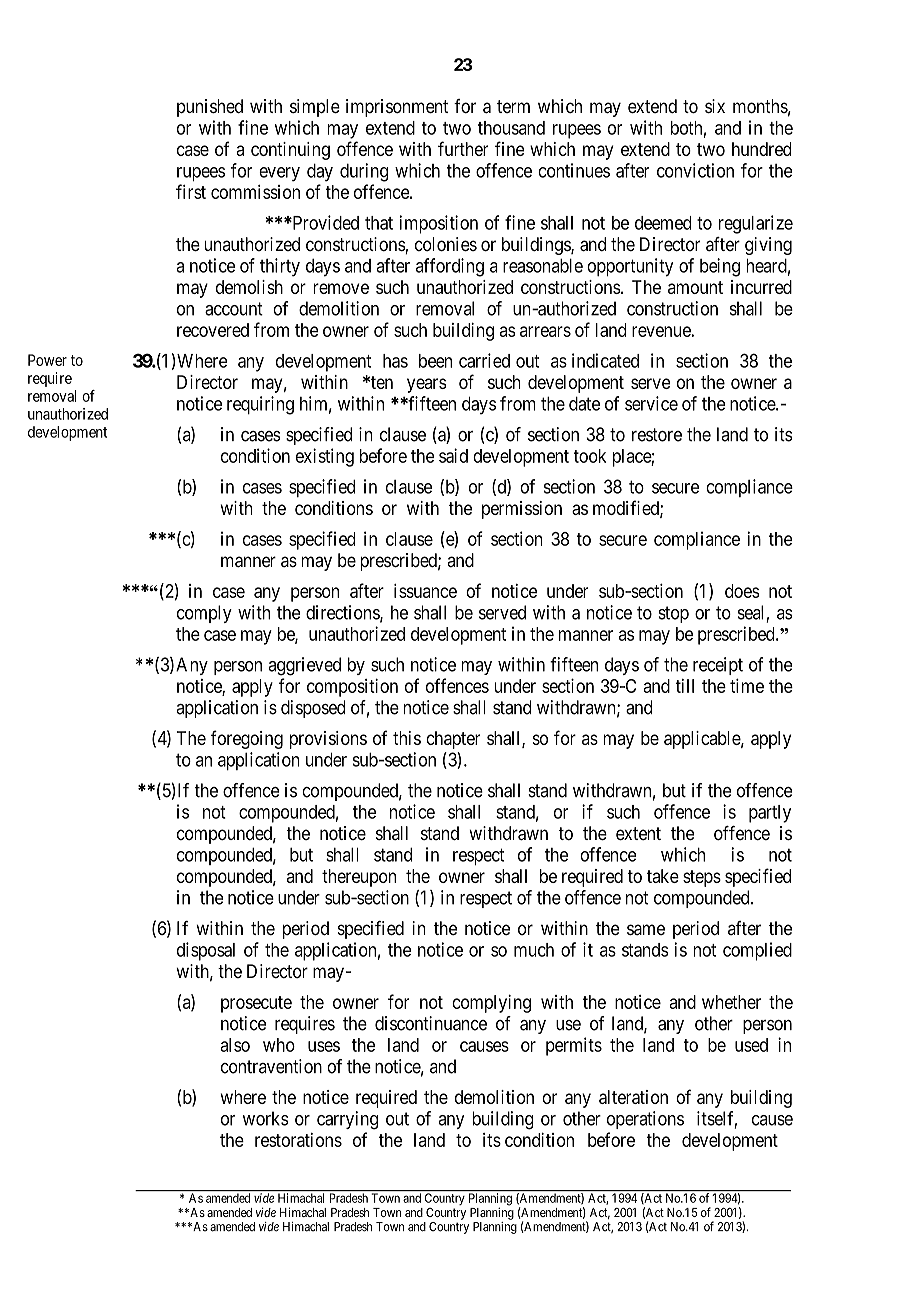 Image resolution: width=924 pixels, height=1308 pixels. Describe the element at coordinates (260, 405) in the screenshot. I see `requiring` at that location.
